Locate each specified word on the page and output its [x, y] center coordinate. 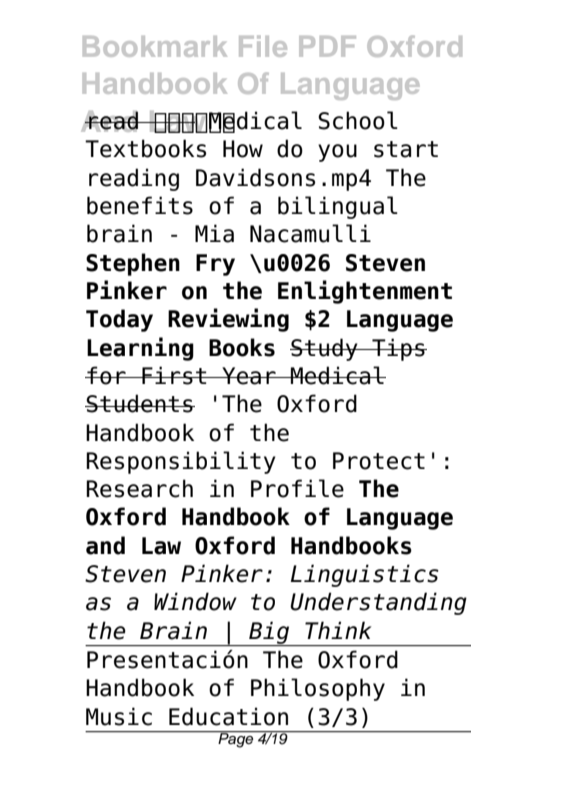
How [243, 149]
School [358, 120]
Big [269, 633]
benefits [140, 205]
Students [140, 403]
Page [236, 739]
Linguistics [365, 575]
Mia [214, 233]
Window [195, 601]
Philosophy [318, 689]
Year [249, 376]
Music [119, 716]
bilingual [338, 207]
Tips [398, 349]
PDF [327, 46]
